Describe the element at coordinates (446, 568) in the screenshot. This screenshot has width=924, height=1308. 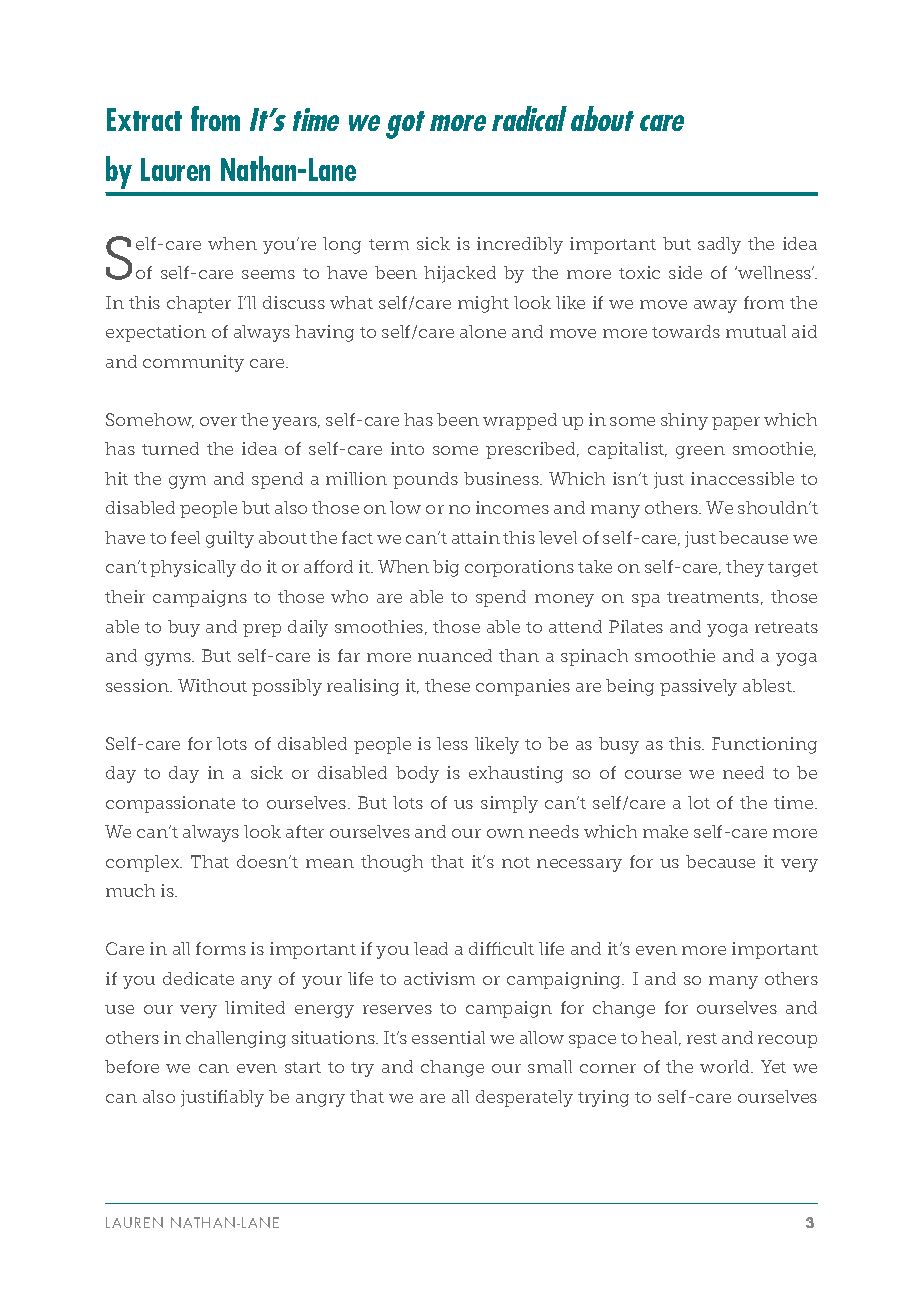
I see `big` at that location.
